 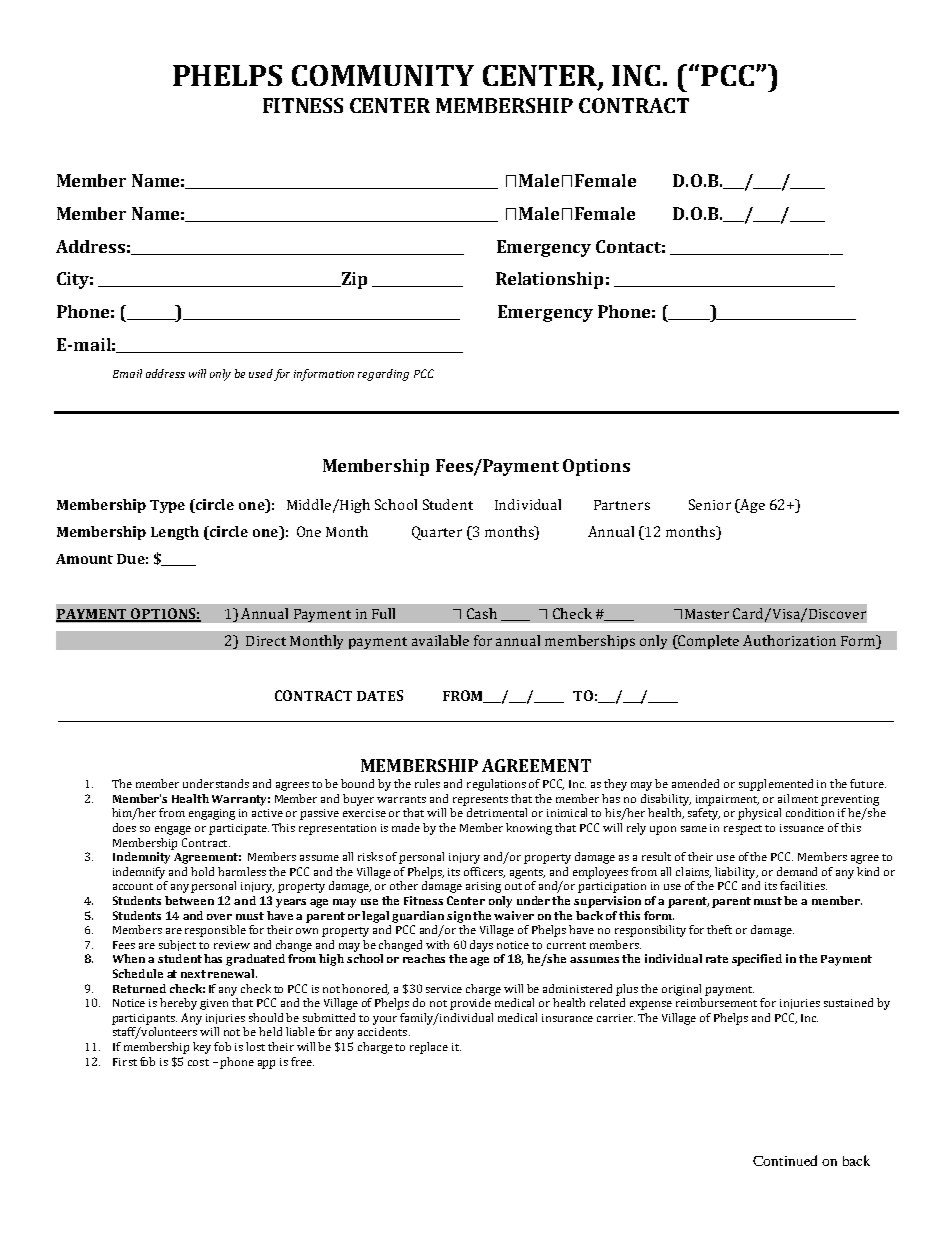 I want to click on represents, so click(x=480, y=801).
